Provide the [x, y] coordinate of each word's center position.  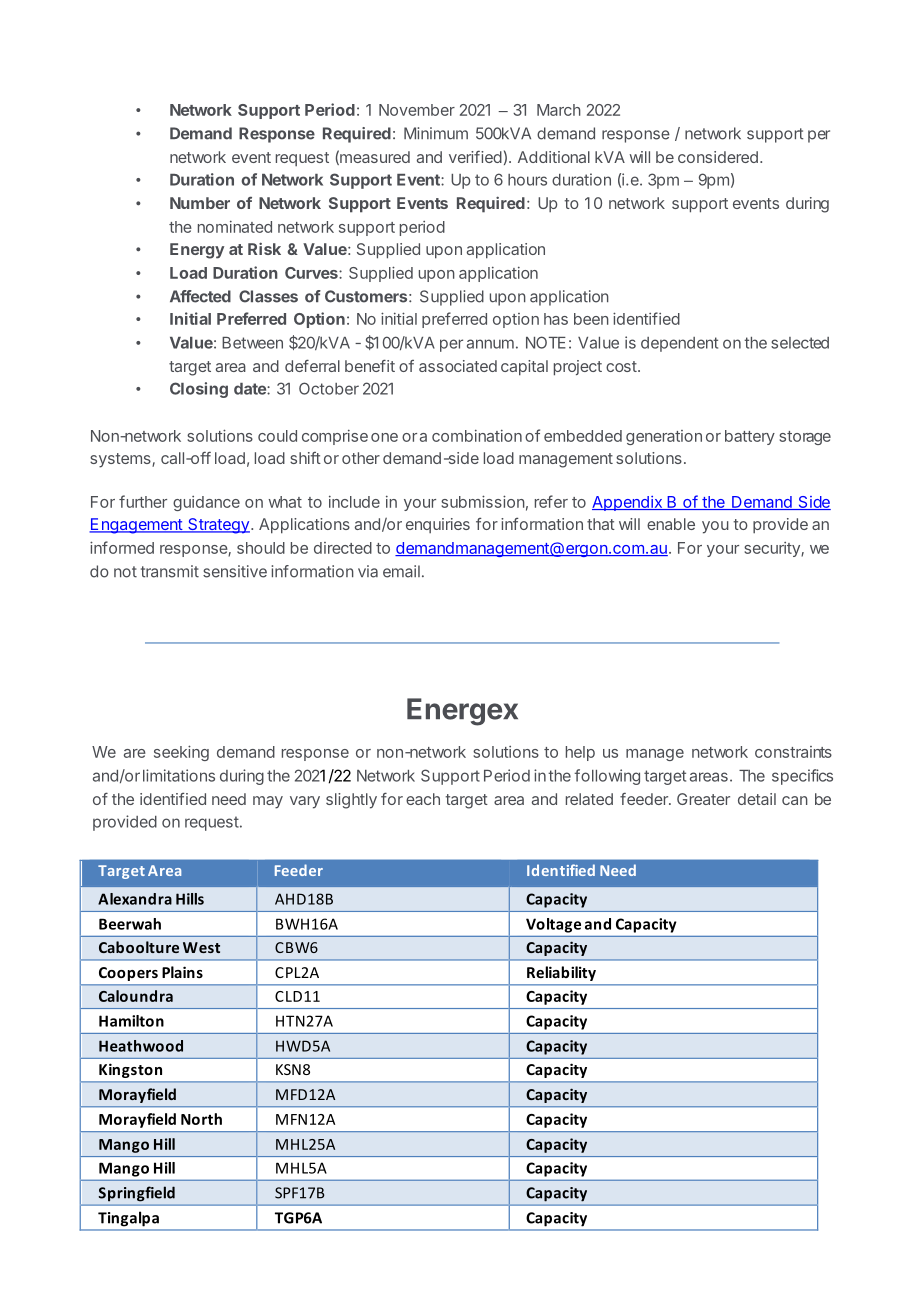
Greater [703, 799]
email [401, 571]
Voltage [553, 925]
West [201, 947]
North [201, 1119]
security [773, 549]
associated [458, 366]
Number [200, 203]
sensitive [235, 571]
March [559, 110]
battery [750, 437]
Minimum [436, 133]
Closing [199, 390]
